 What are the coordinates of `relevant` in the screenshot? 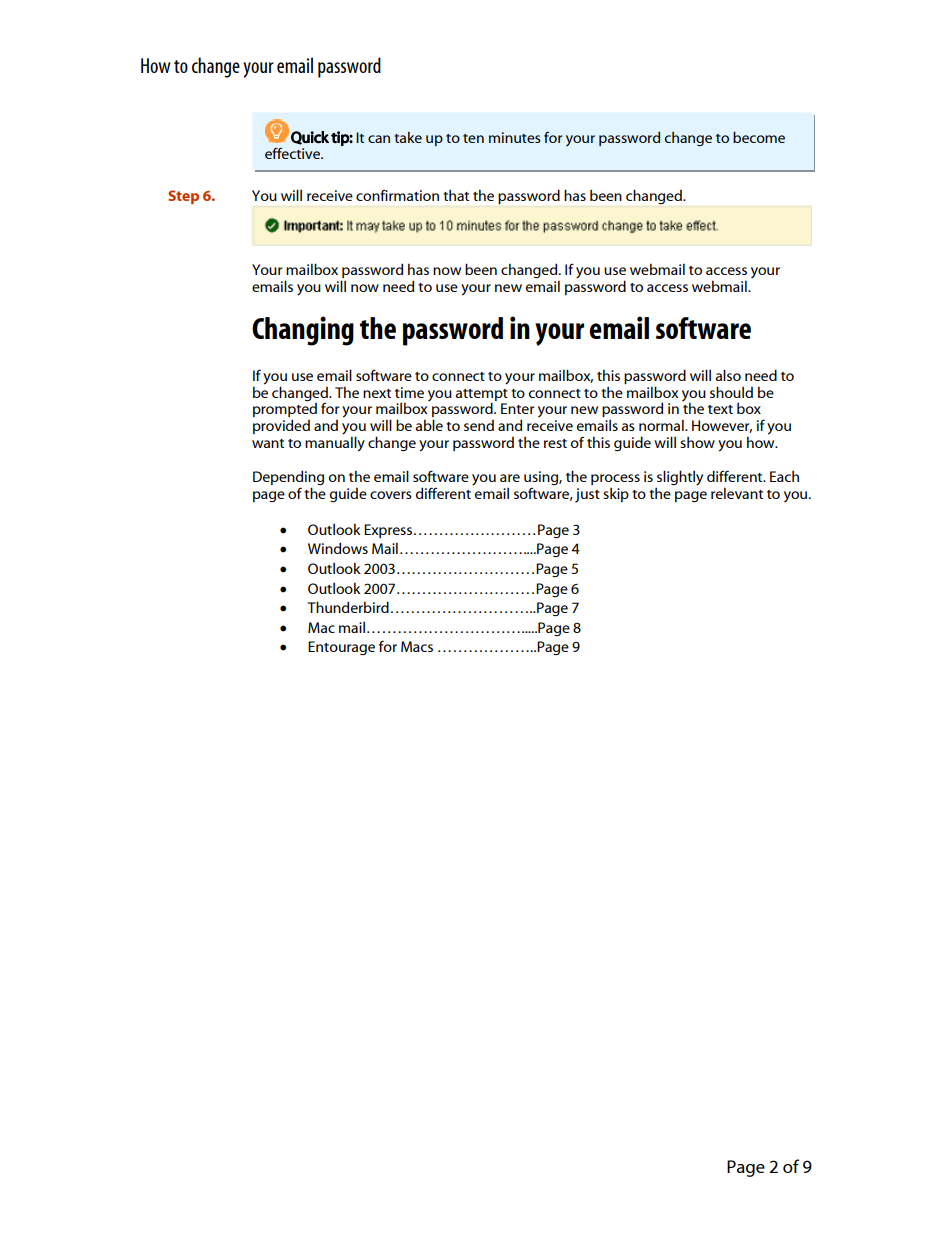 It's located at (737, 493).
